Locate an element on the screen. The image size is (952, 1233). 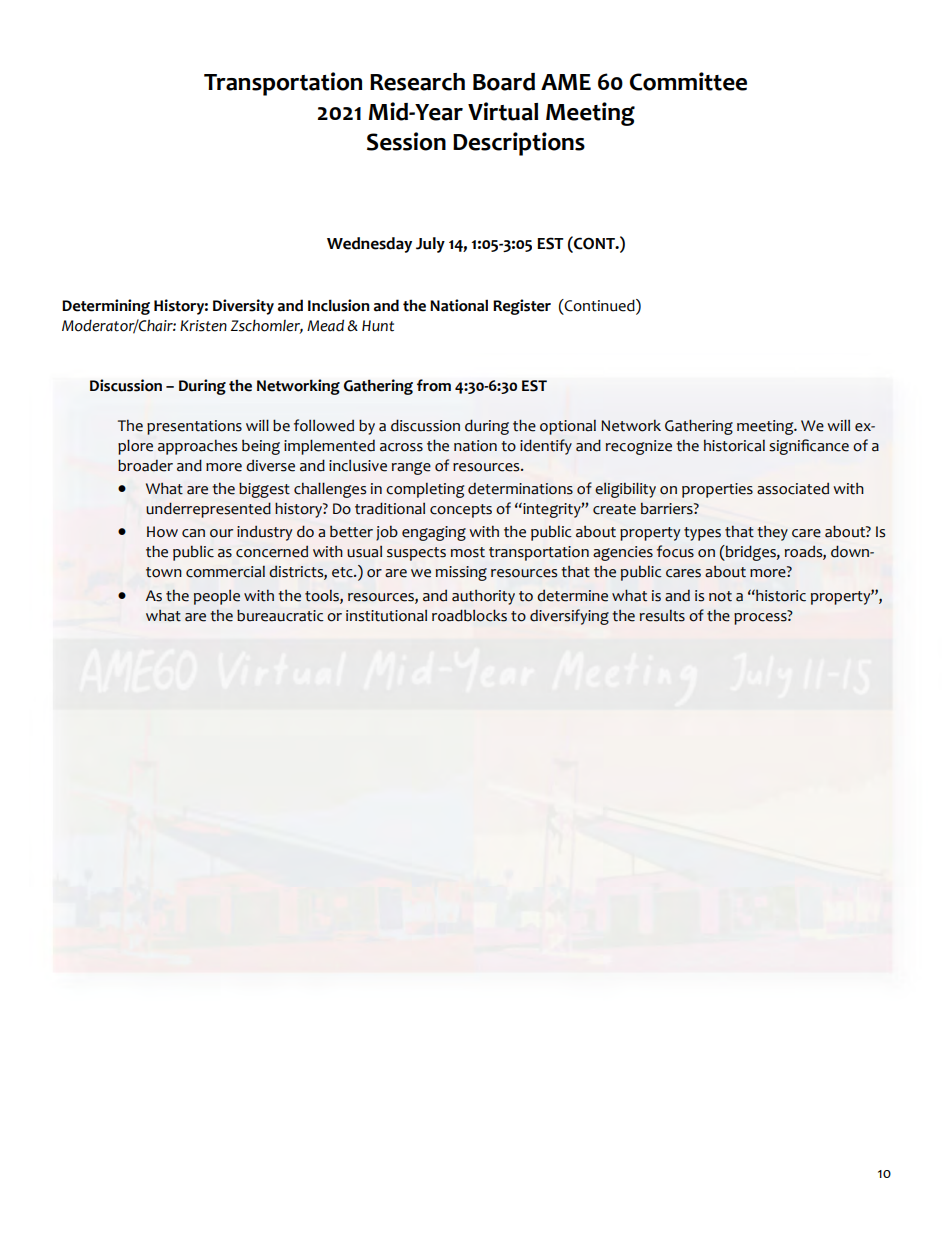
July is located at coordinates (430, 245).
